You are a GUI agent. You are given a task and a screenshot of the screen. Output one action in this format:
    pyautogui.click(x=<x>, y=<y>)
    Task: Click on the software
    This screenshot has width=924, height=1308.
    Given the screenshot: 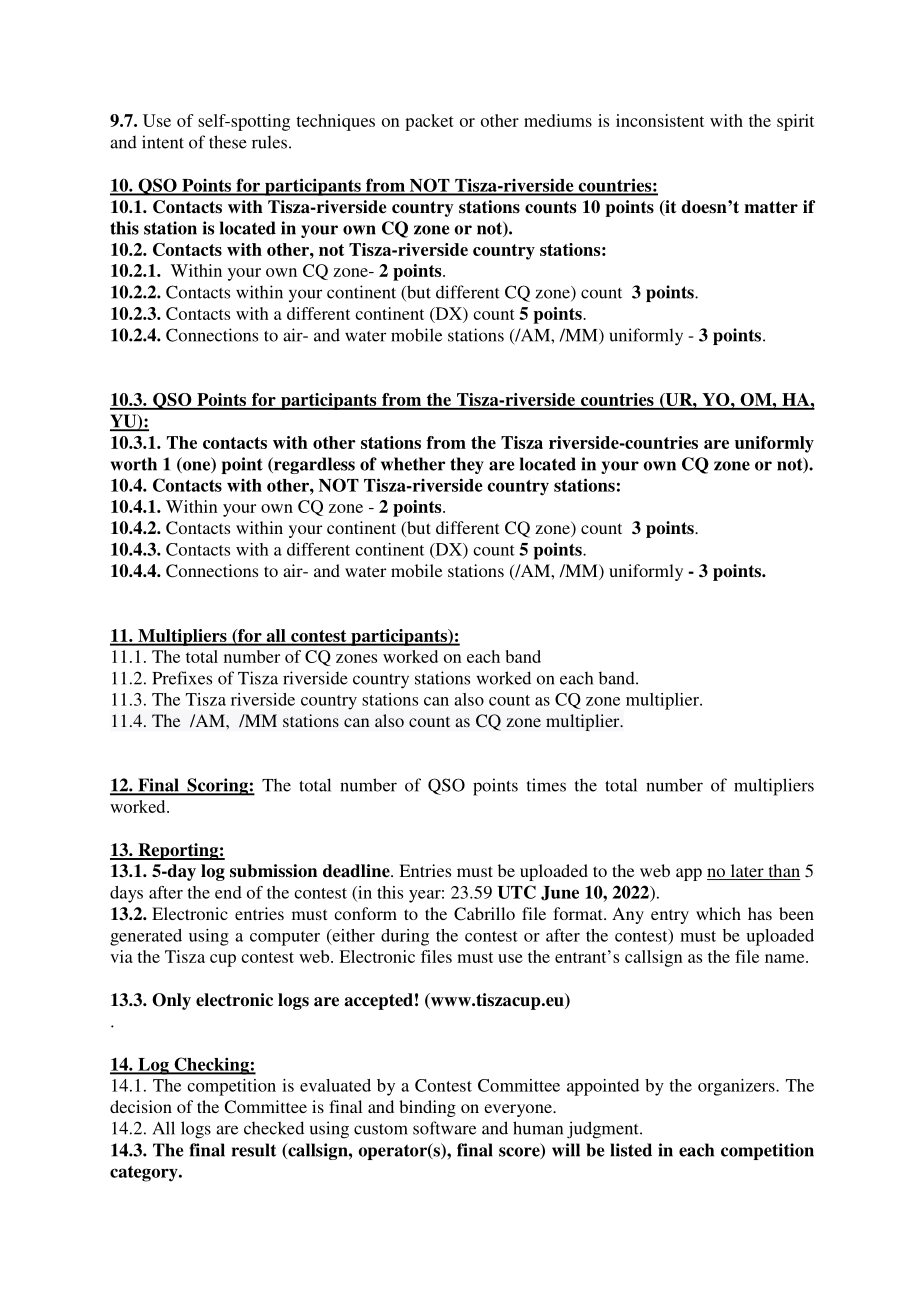 What is the action you would take?
    pyautogui.click(x=444, y=1128)
